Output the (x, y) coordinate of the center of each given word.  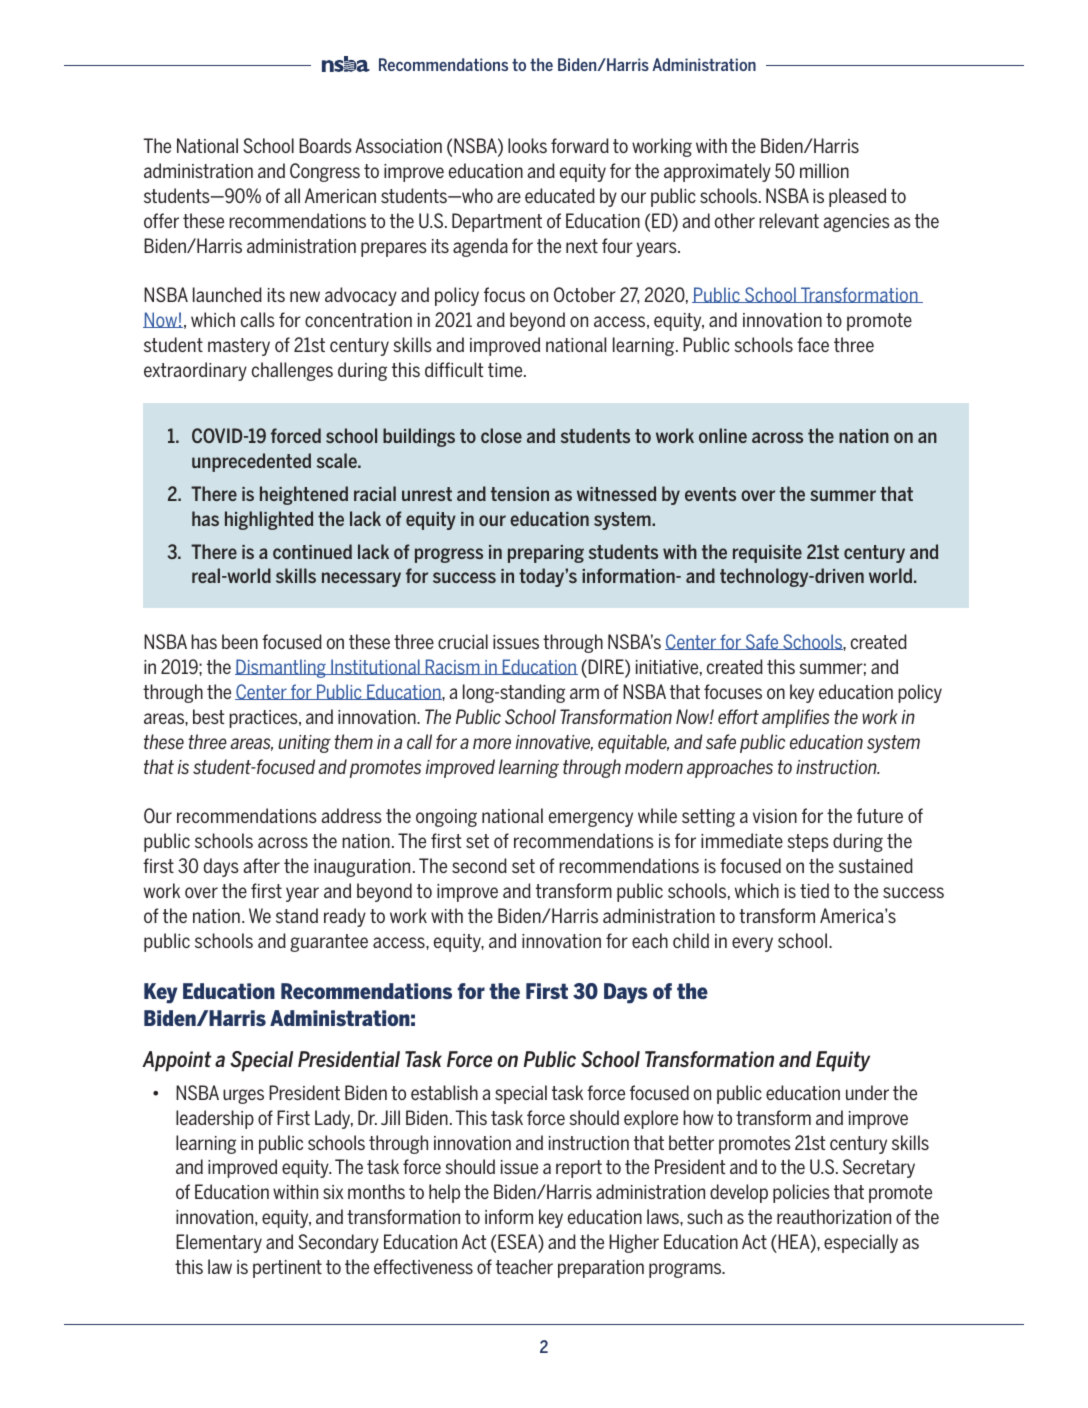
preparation (601, 1269)
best (208, 716)
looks (527, 145)
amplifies (796, 718)
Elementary (219, 1243)
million (824, 170)
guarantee (329, 943)
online (723, 435)
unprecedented (251, 462)
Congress (325, 172)
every (752, 944)
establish (444, 1092)
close (501, 435)
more (492, 743)
